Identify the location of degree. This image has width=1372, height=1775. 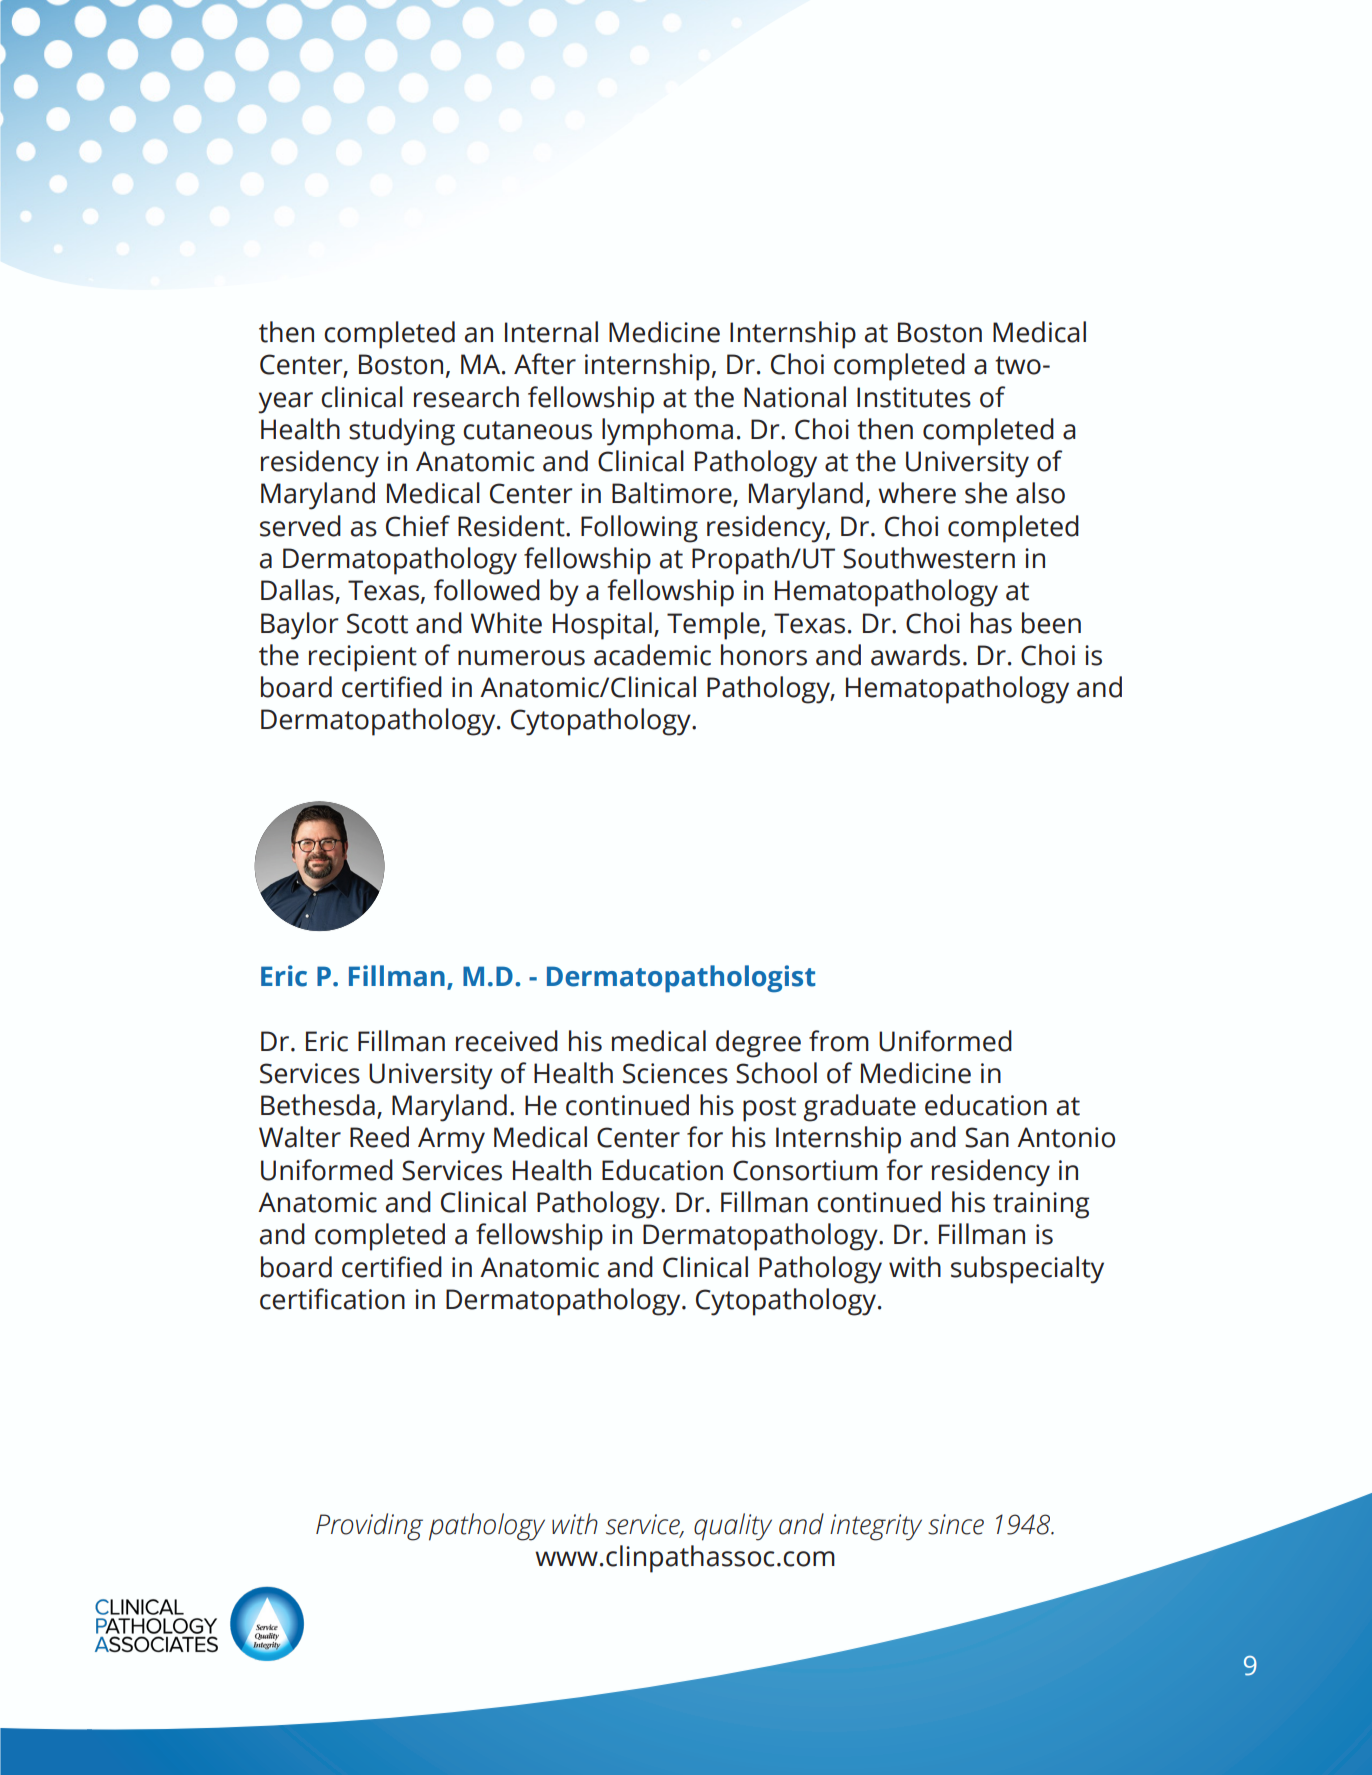
(758, 1044).
